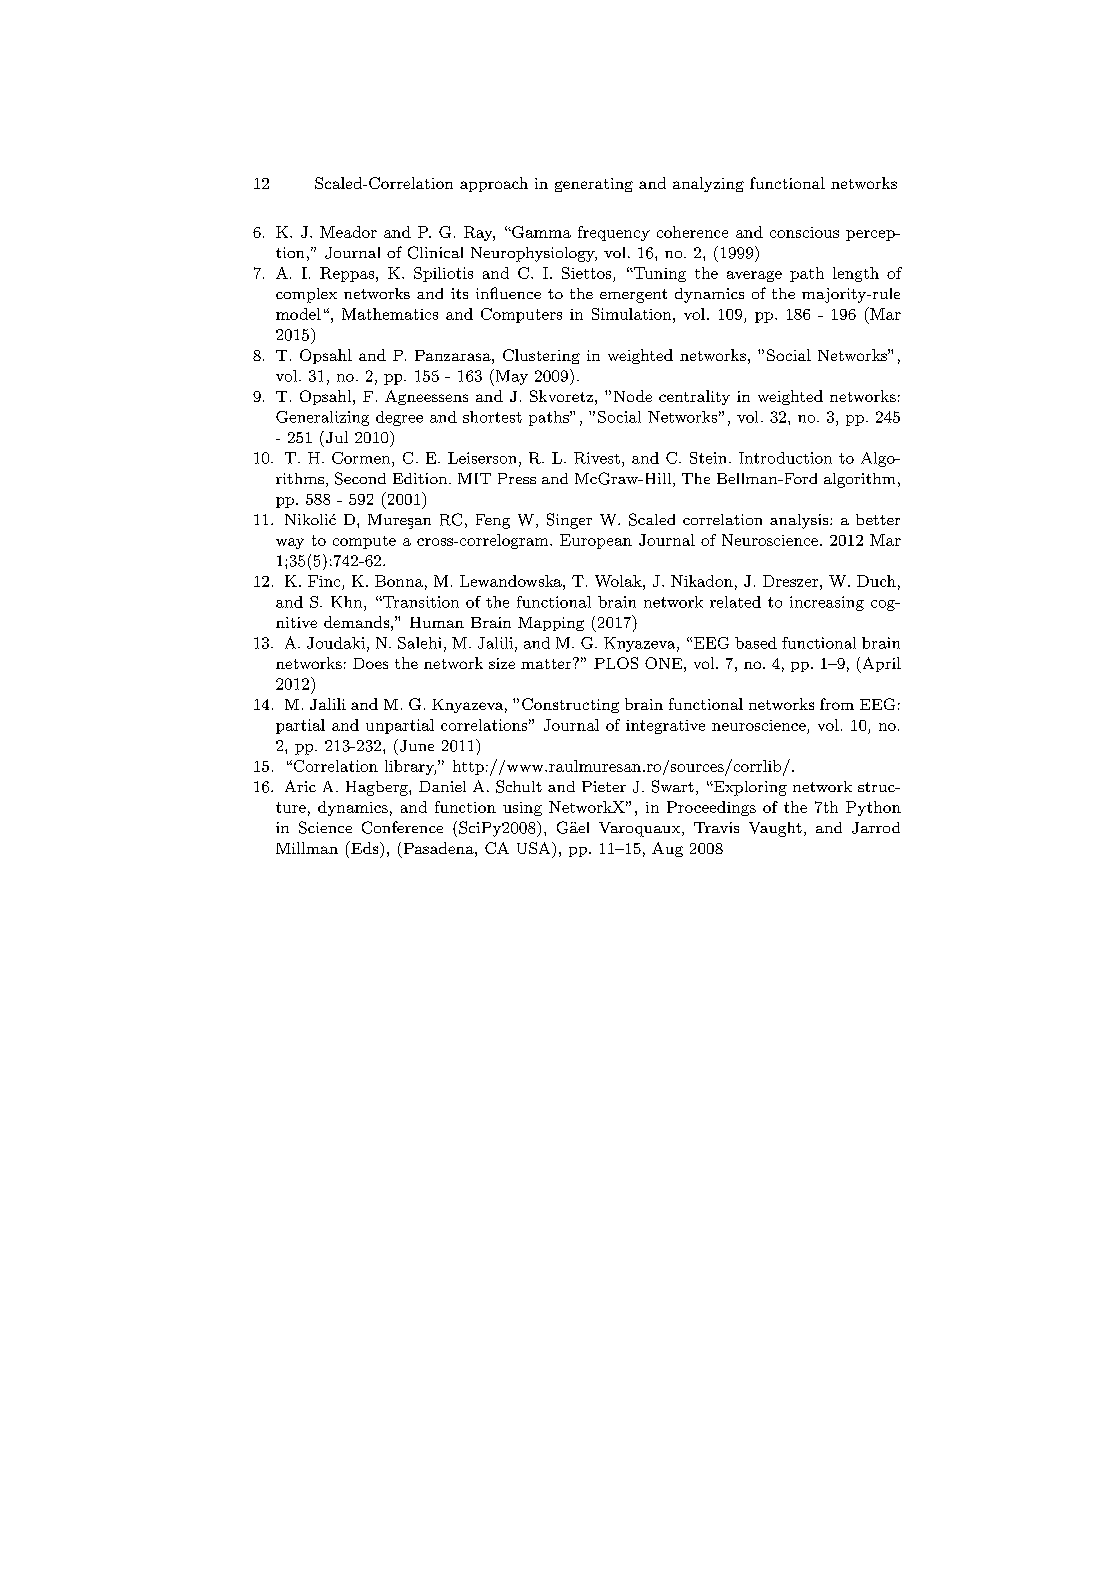 Image resolution: width=1116 pixels, height=1578 pixels. What do you see at coordinates (616, 663) in the document?
I see `PLOS` at bounding box center [616, 663].
